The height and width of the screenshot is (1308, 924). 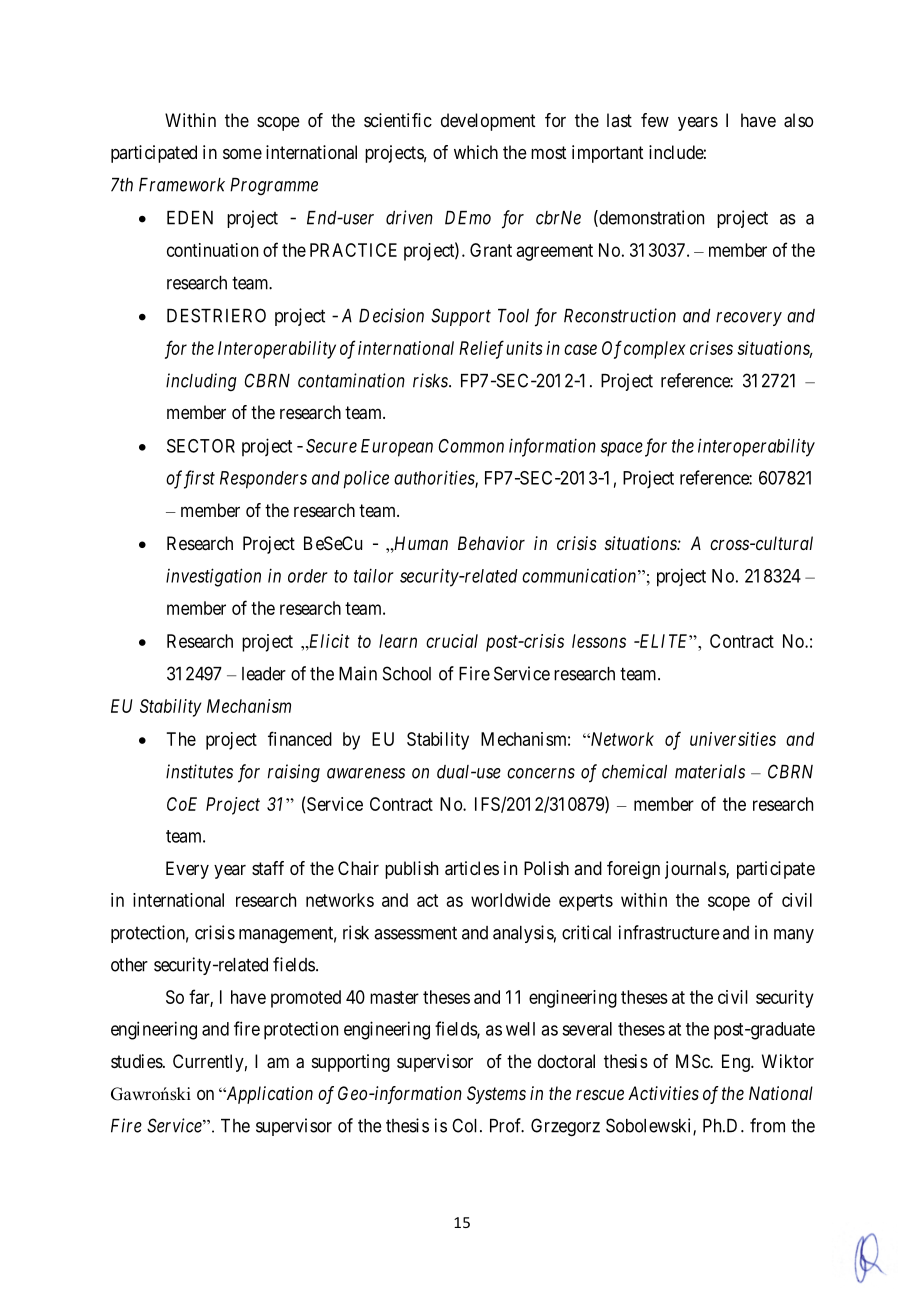 What do you see at coordinates (137, 1061) in the screenshot?
I see `studies` at bounding box center [137, 1061].
